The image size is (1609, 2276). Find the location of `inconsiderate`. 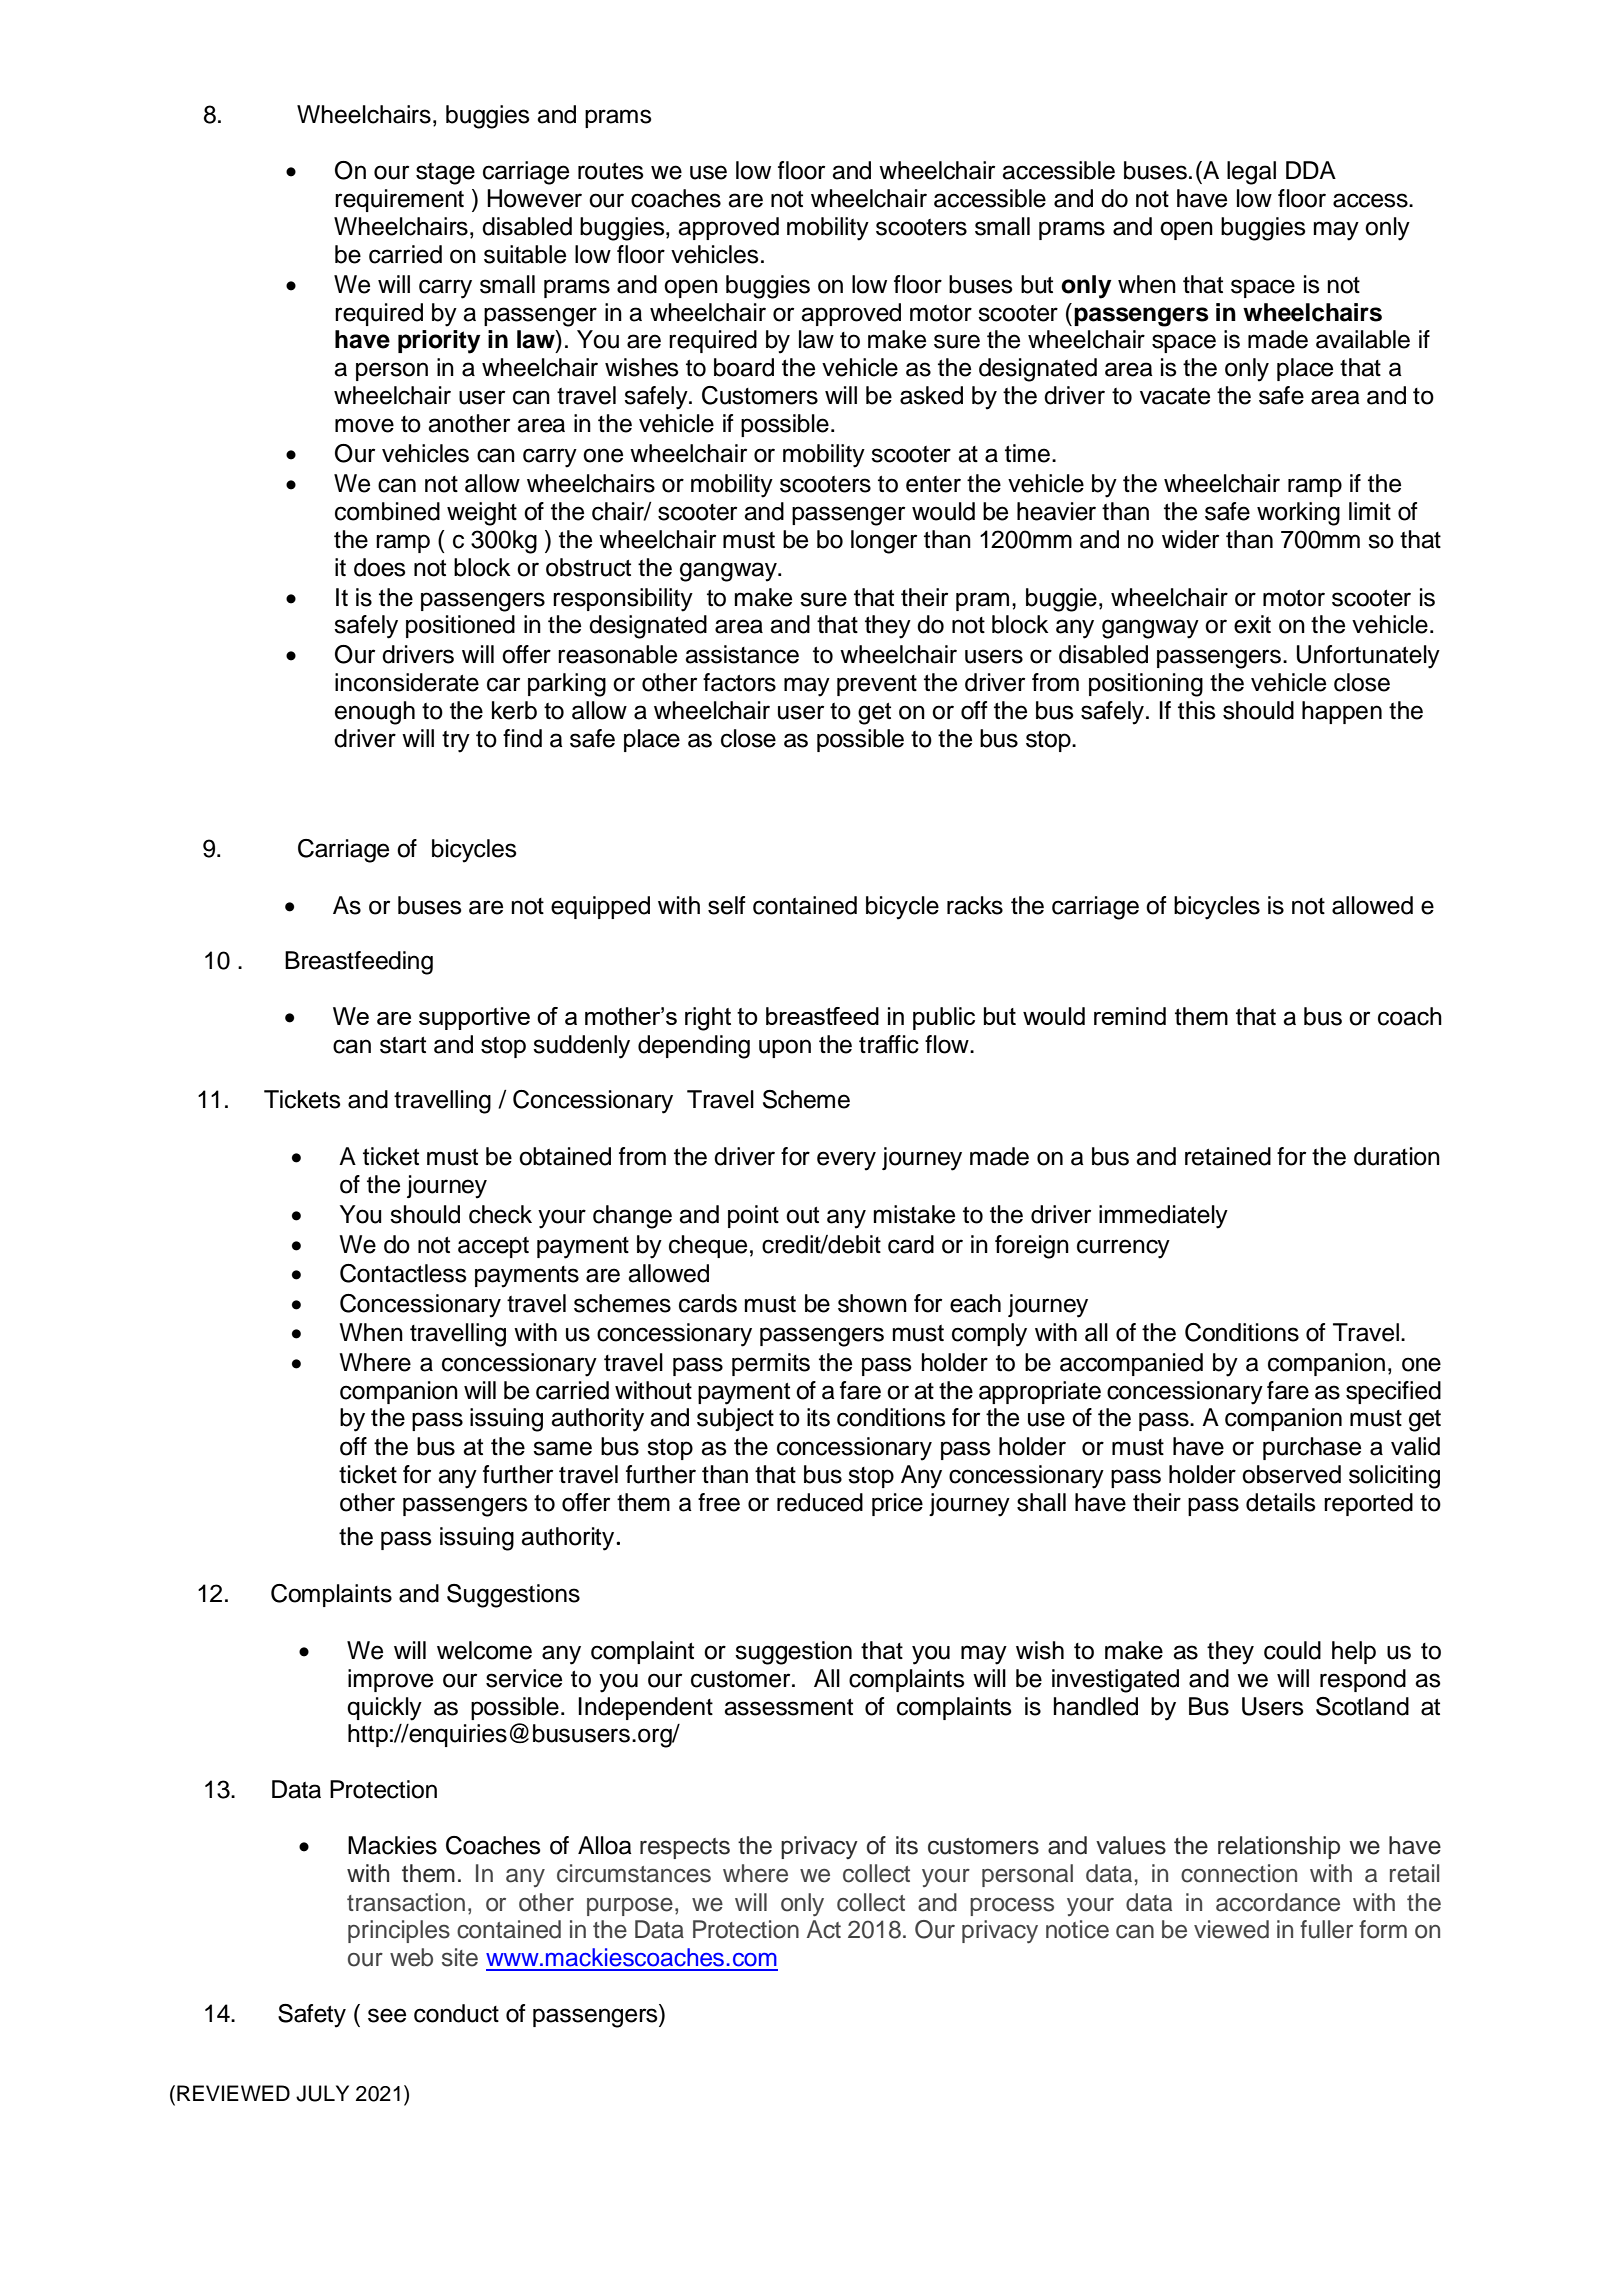

inconsiderate is located at coordinates (407, 682).
